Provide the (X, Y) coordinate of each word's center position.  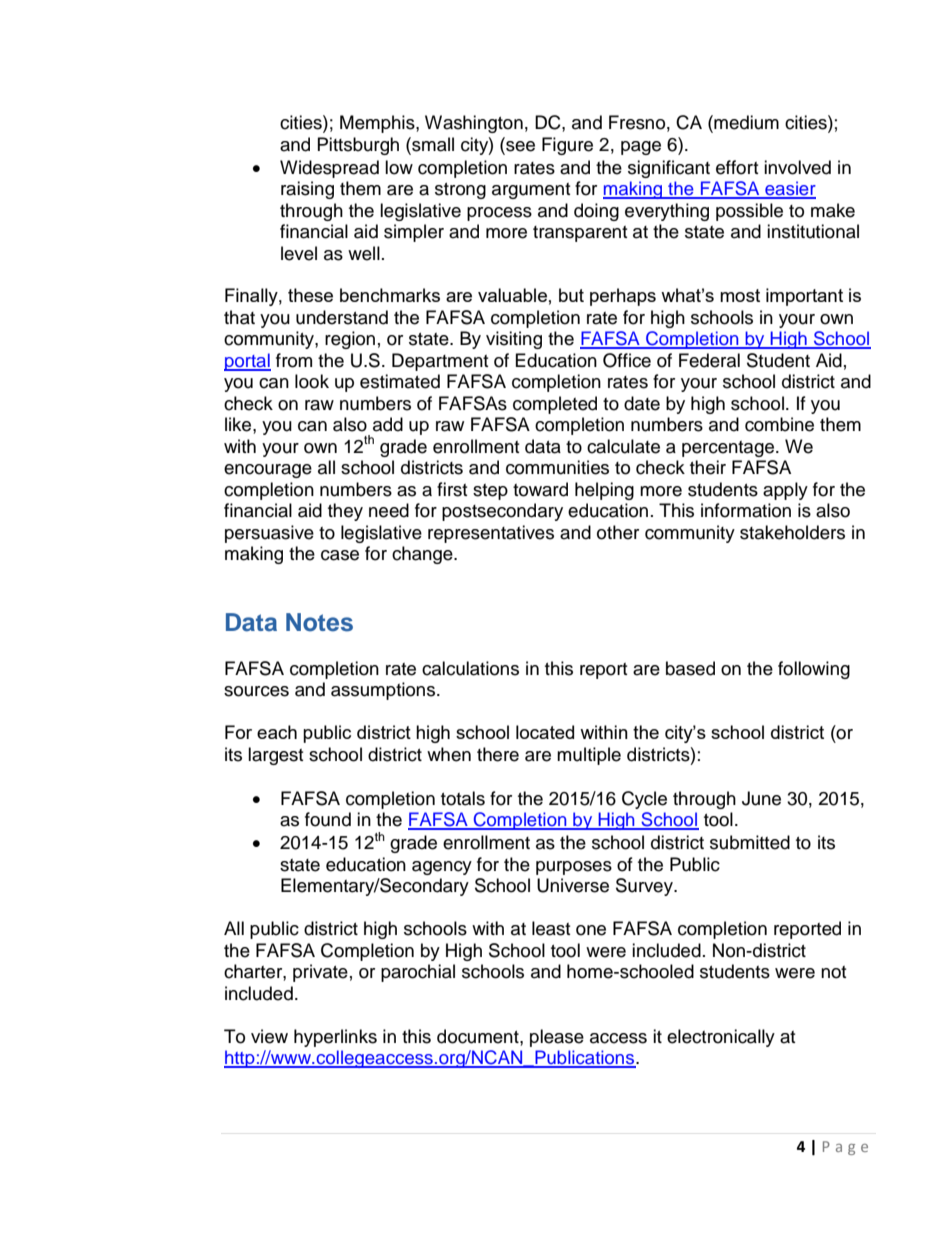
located (545, 732)
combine (779, 424)
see (519, 146)
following (814, 670)
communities (557, 467)
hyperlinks (335, 1038)
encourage (268, 471)
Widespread (329, 169)
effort (737, 167)
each (277, 732)
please (557, 1038)
